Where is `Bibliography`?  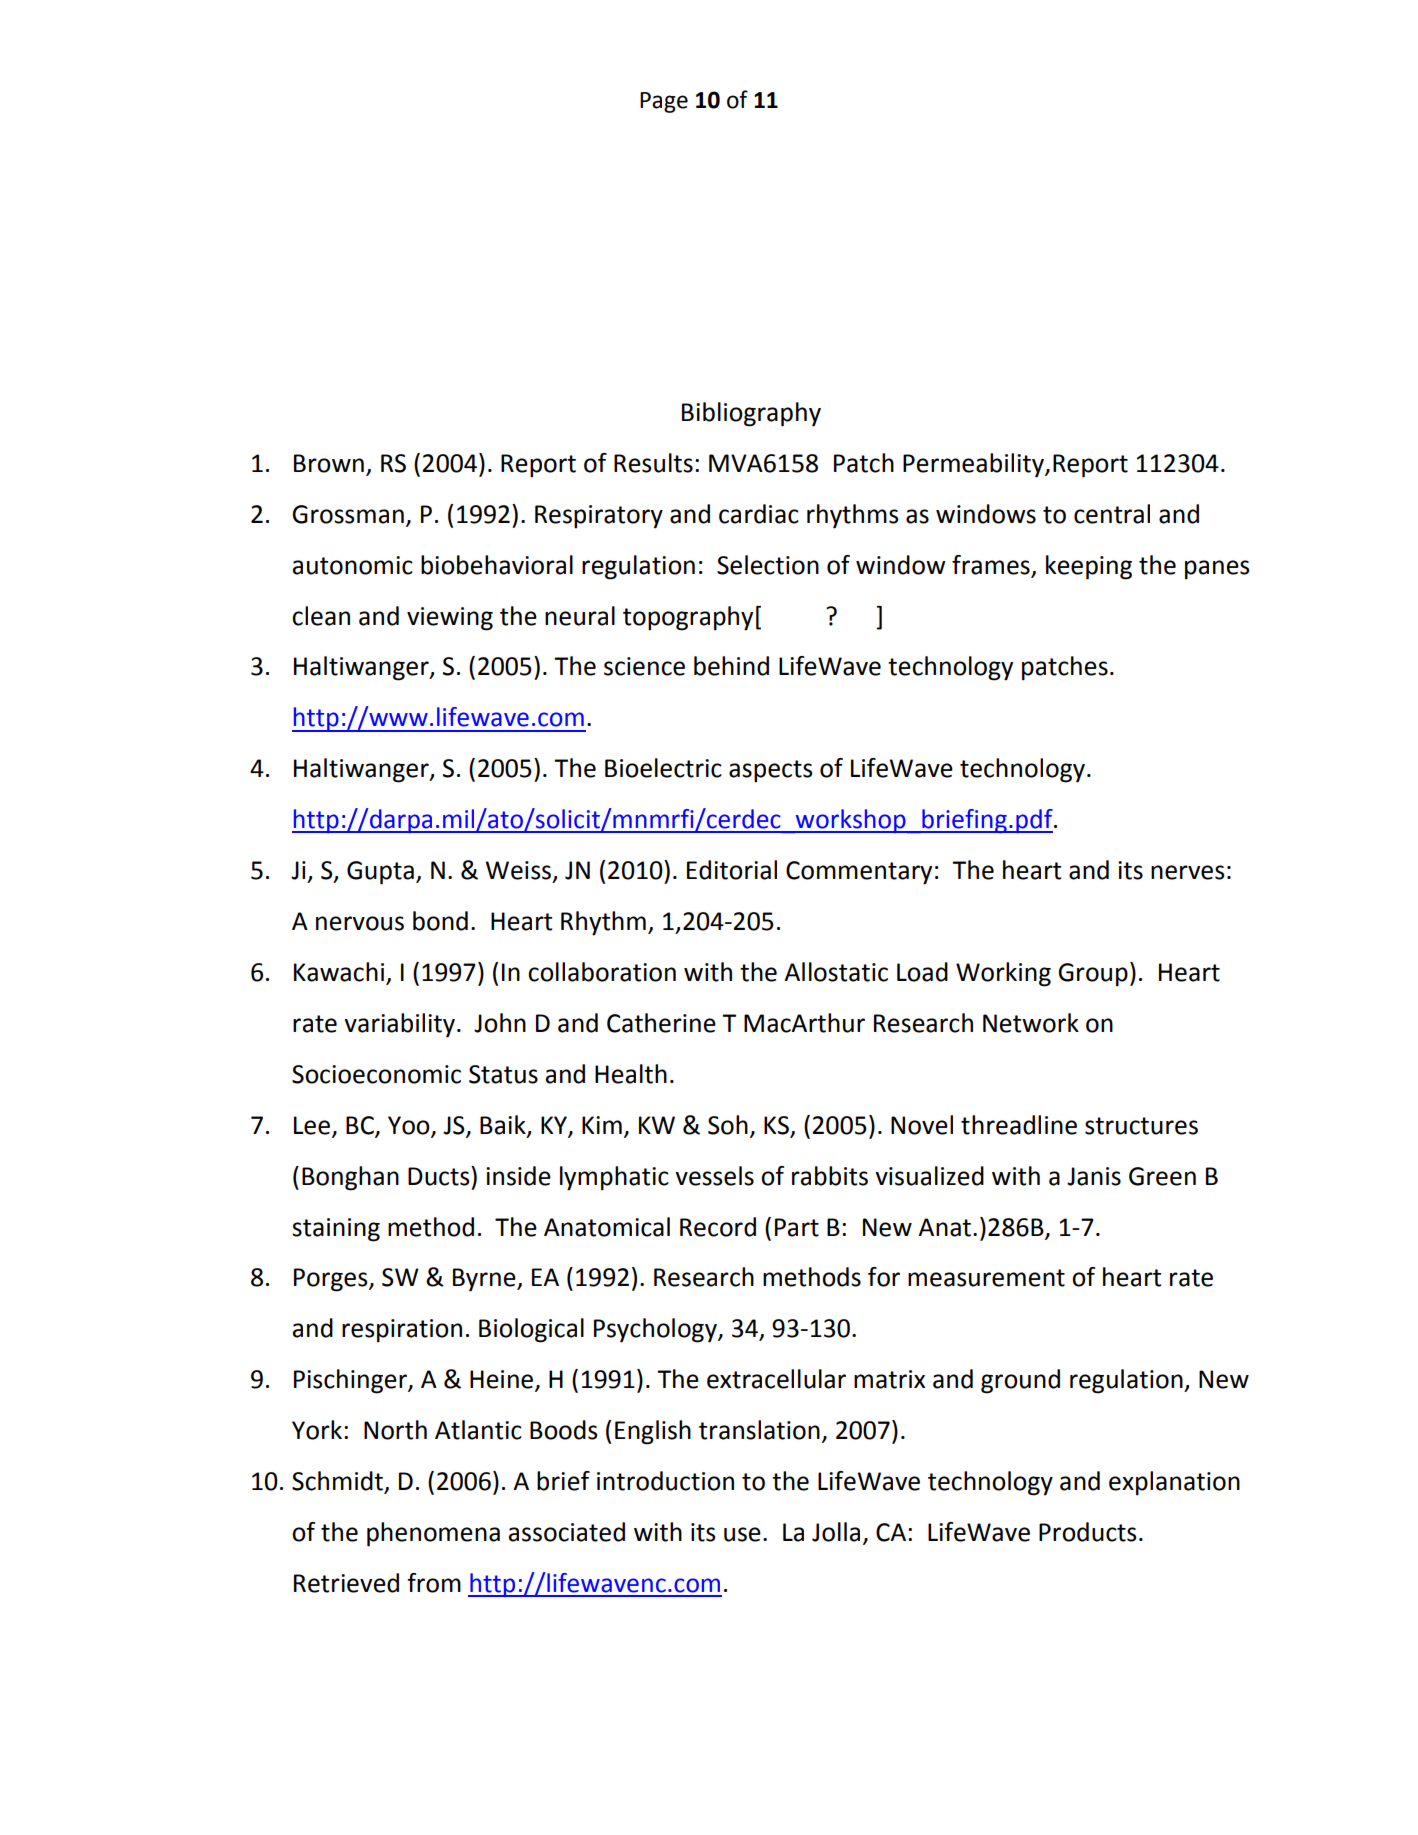
Bibliography is located at coordinates (751, 414).
